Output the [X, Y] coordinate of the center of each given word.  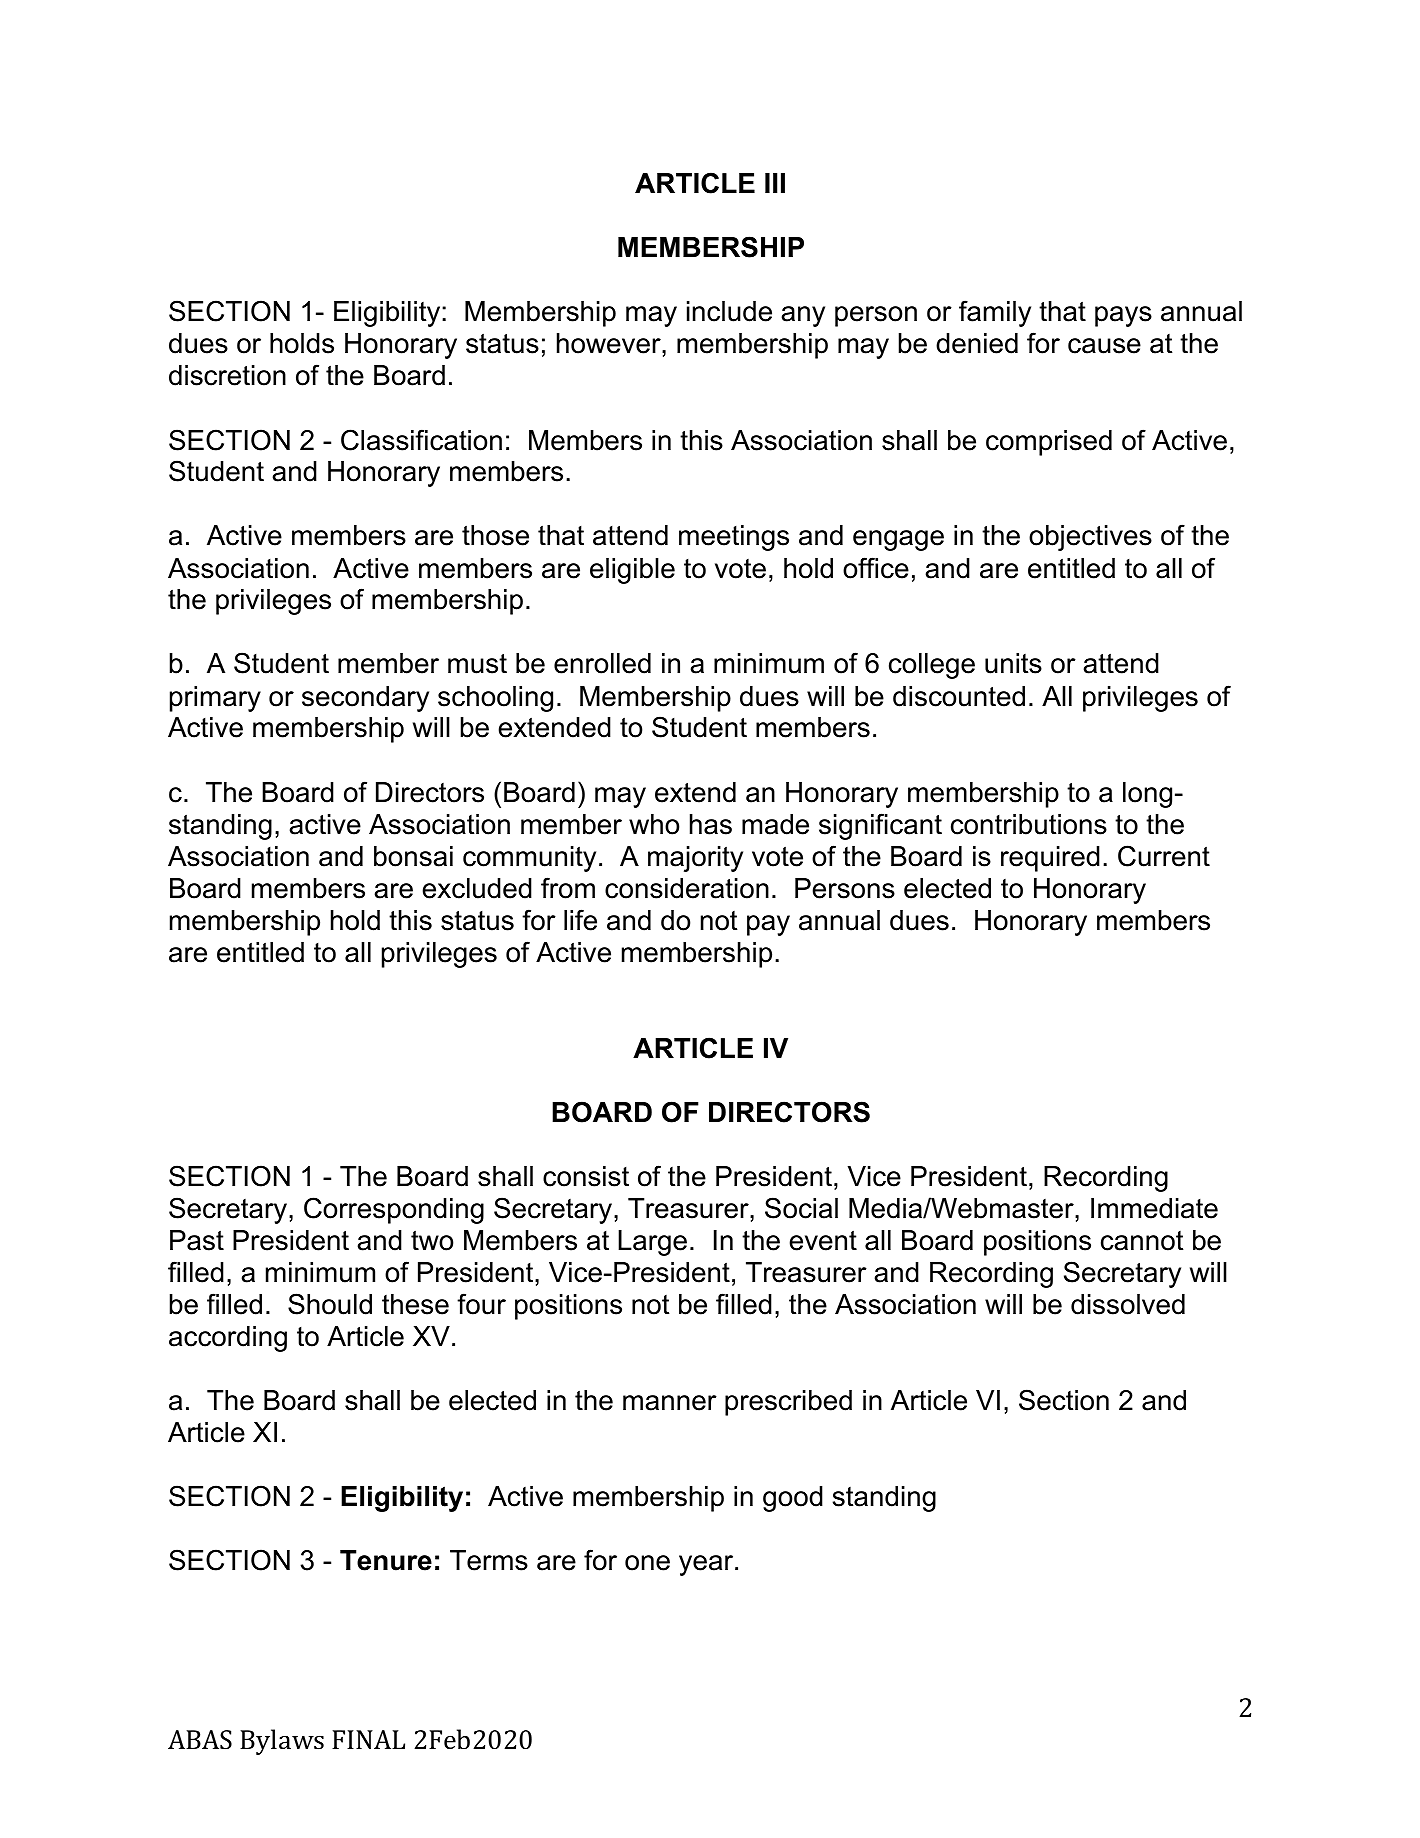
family [995, 313]
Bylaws [282, 1742]
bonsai [413, 856]
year [707, 1565]
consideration [687, 888]
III [775, 183]
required [1050, 859]
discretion [227, 375]
